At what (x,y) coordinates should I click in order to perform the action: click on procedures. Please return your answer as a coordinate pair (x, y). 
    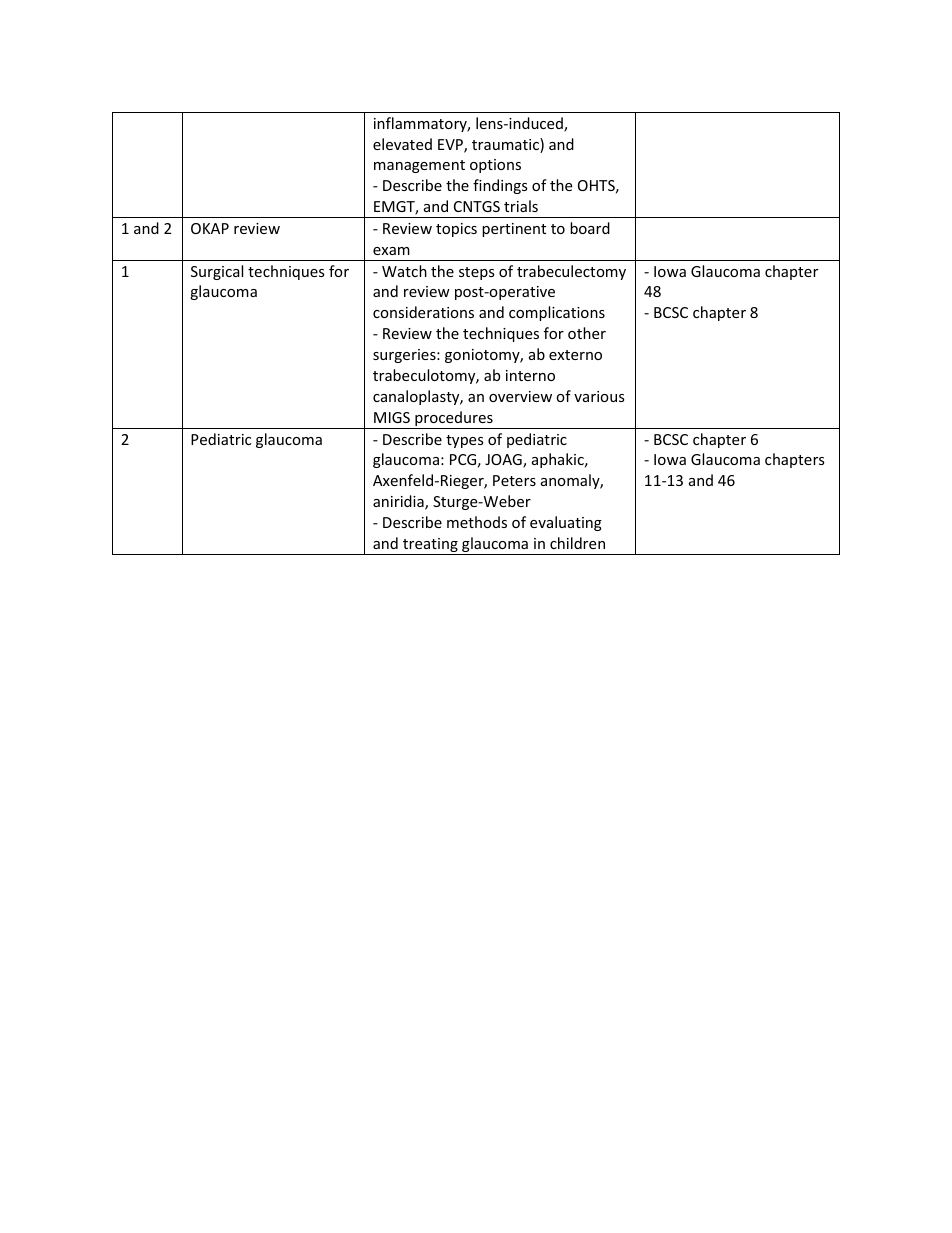
    Looking at the image, I should click on (454, 420).
